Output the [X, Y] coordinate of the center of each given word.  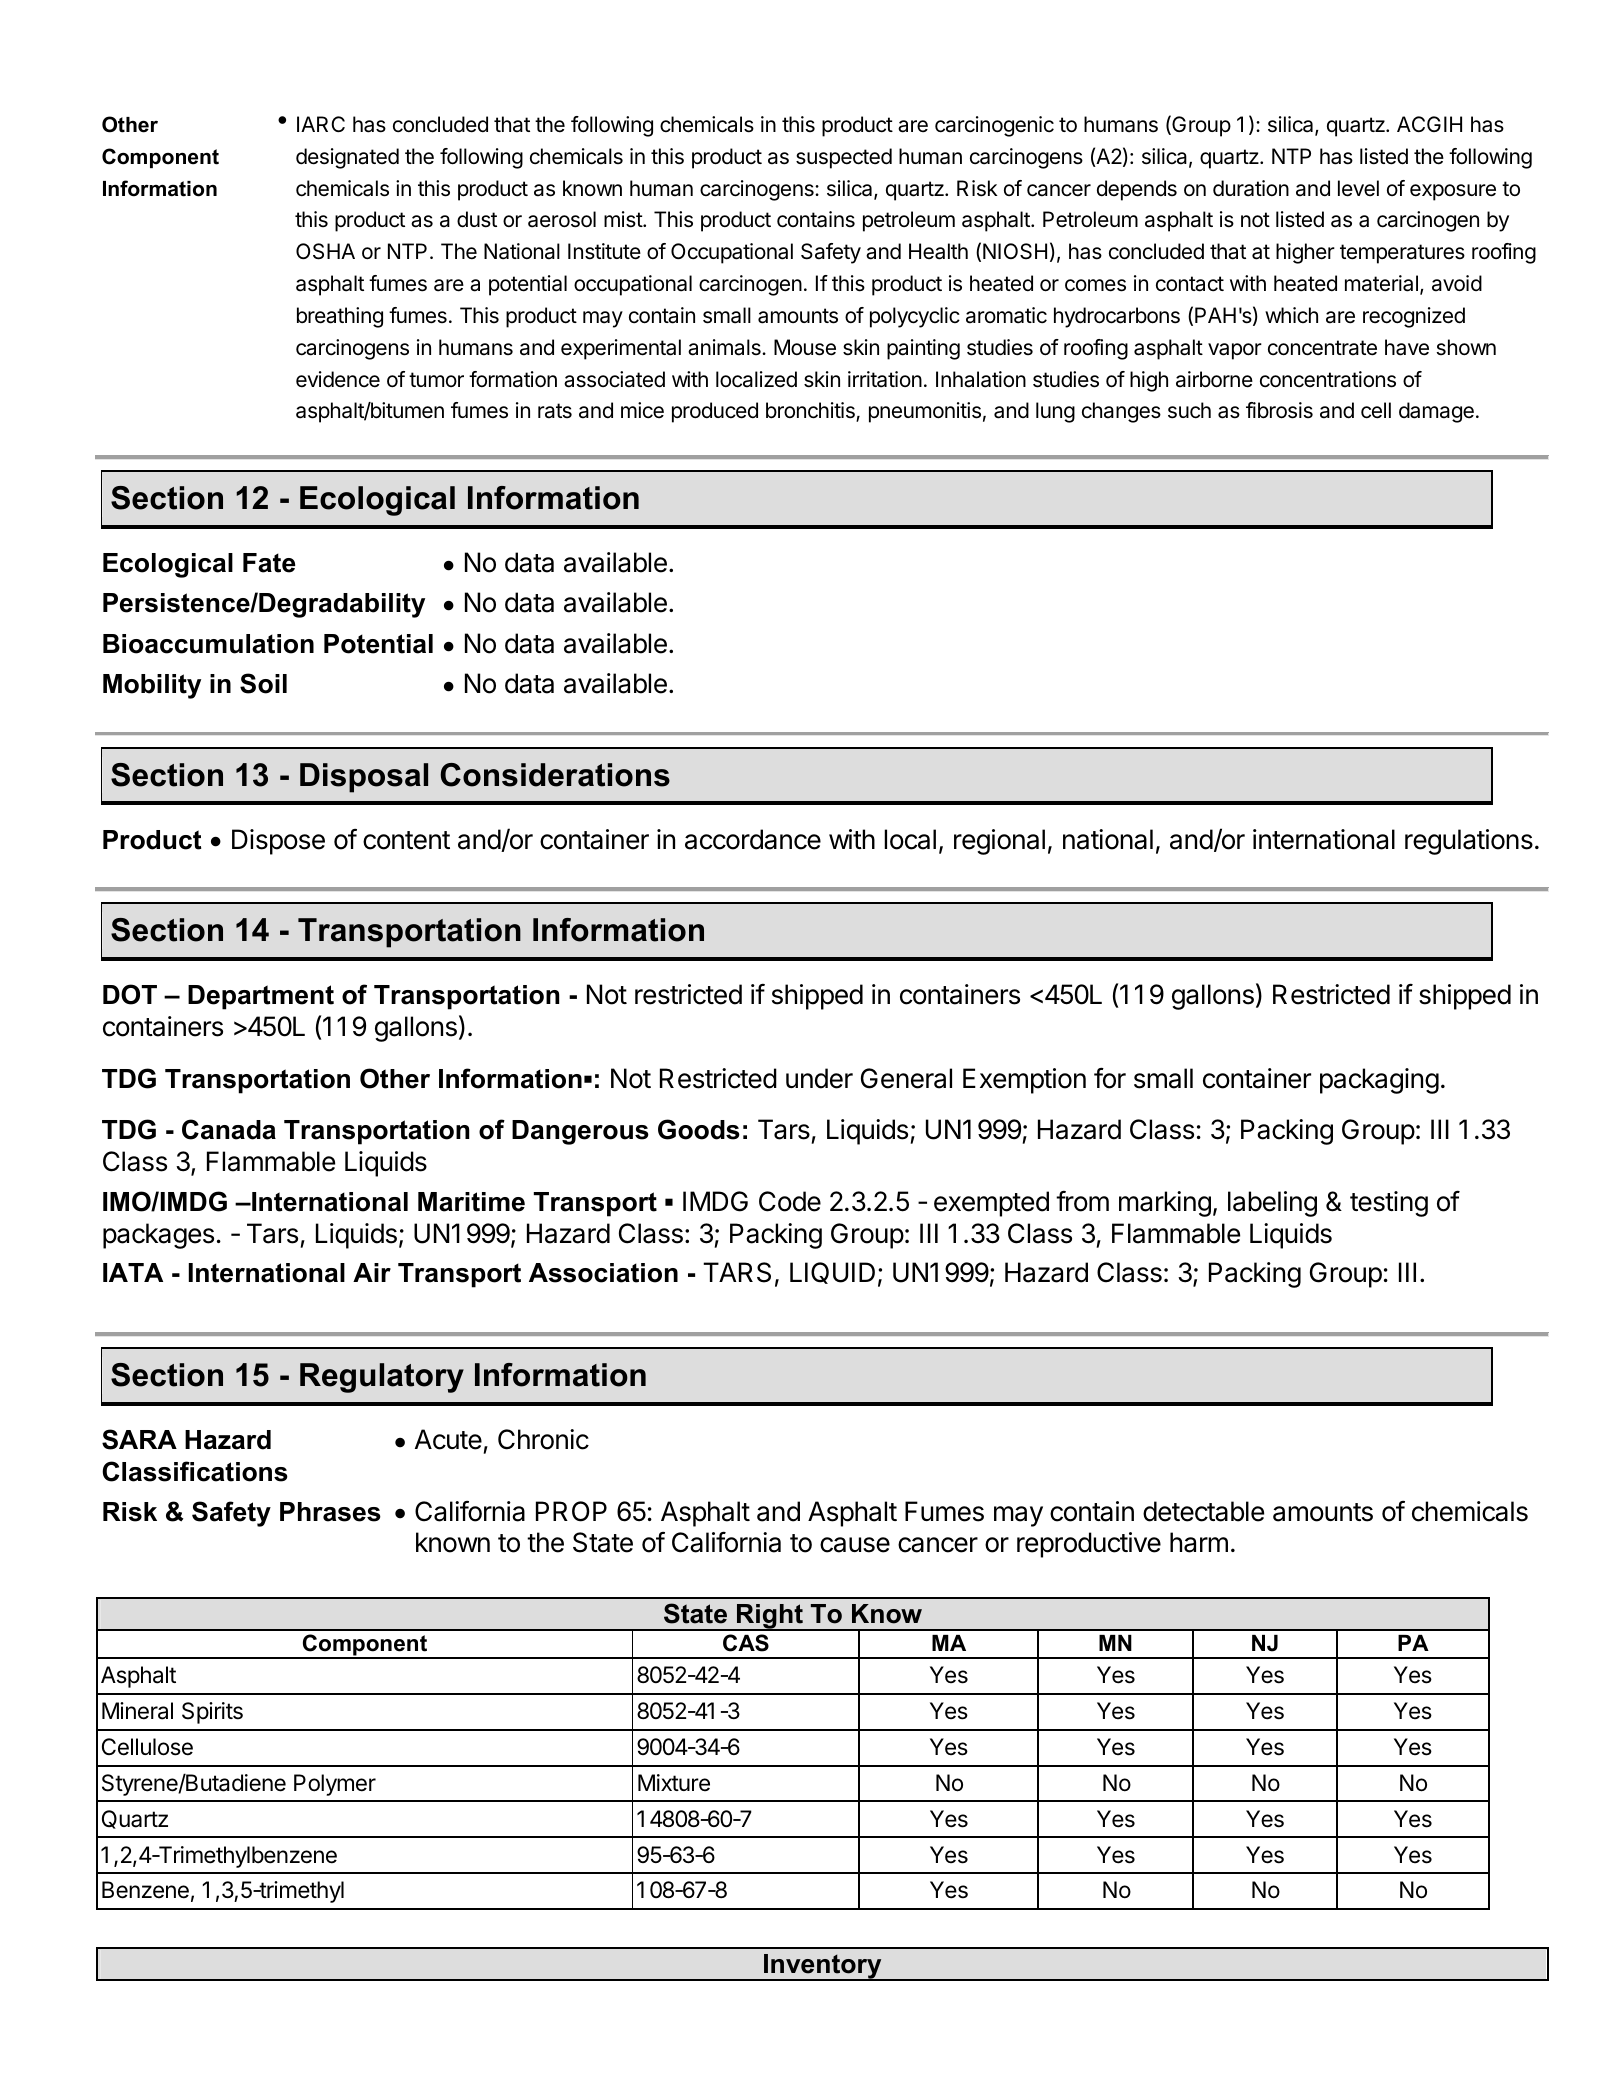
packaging [1379, 1081]
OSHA [325, 251]
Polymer [335, 1785]
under [819, 1078]
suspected [844, 158]
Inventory [823, 1967]
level [1358, 188]
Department [261, 997]
